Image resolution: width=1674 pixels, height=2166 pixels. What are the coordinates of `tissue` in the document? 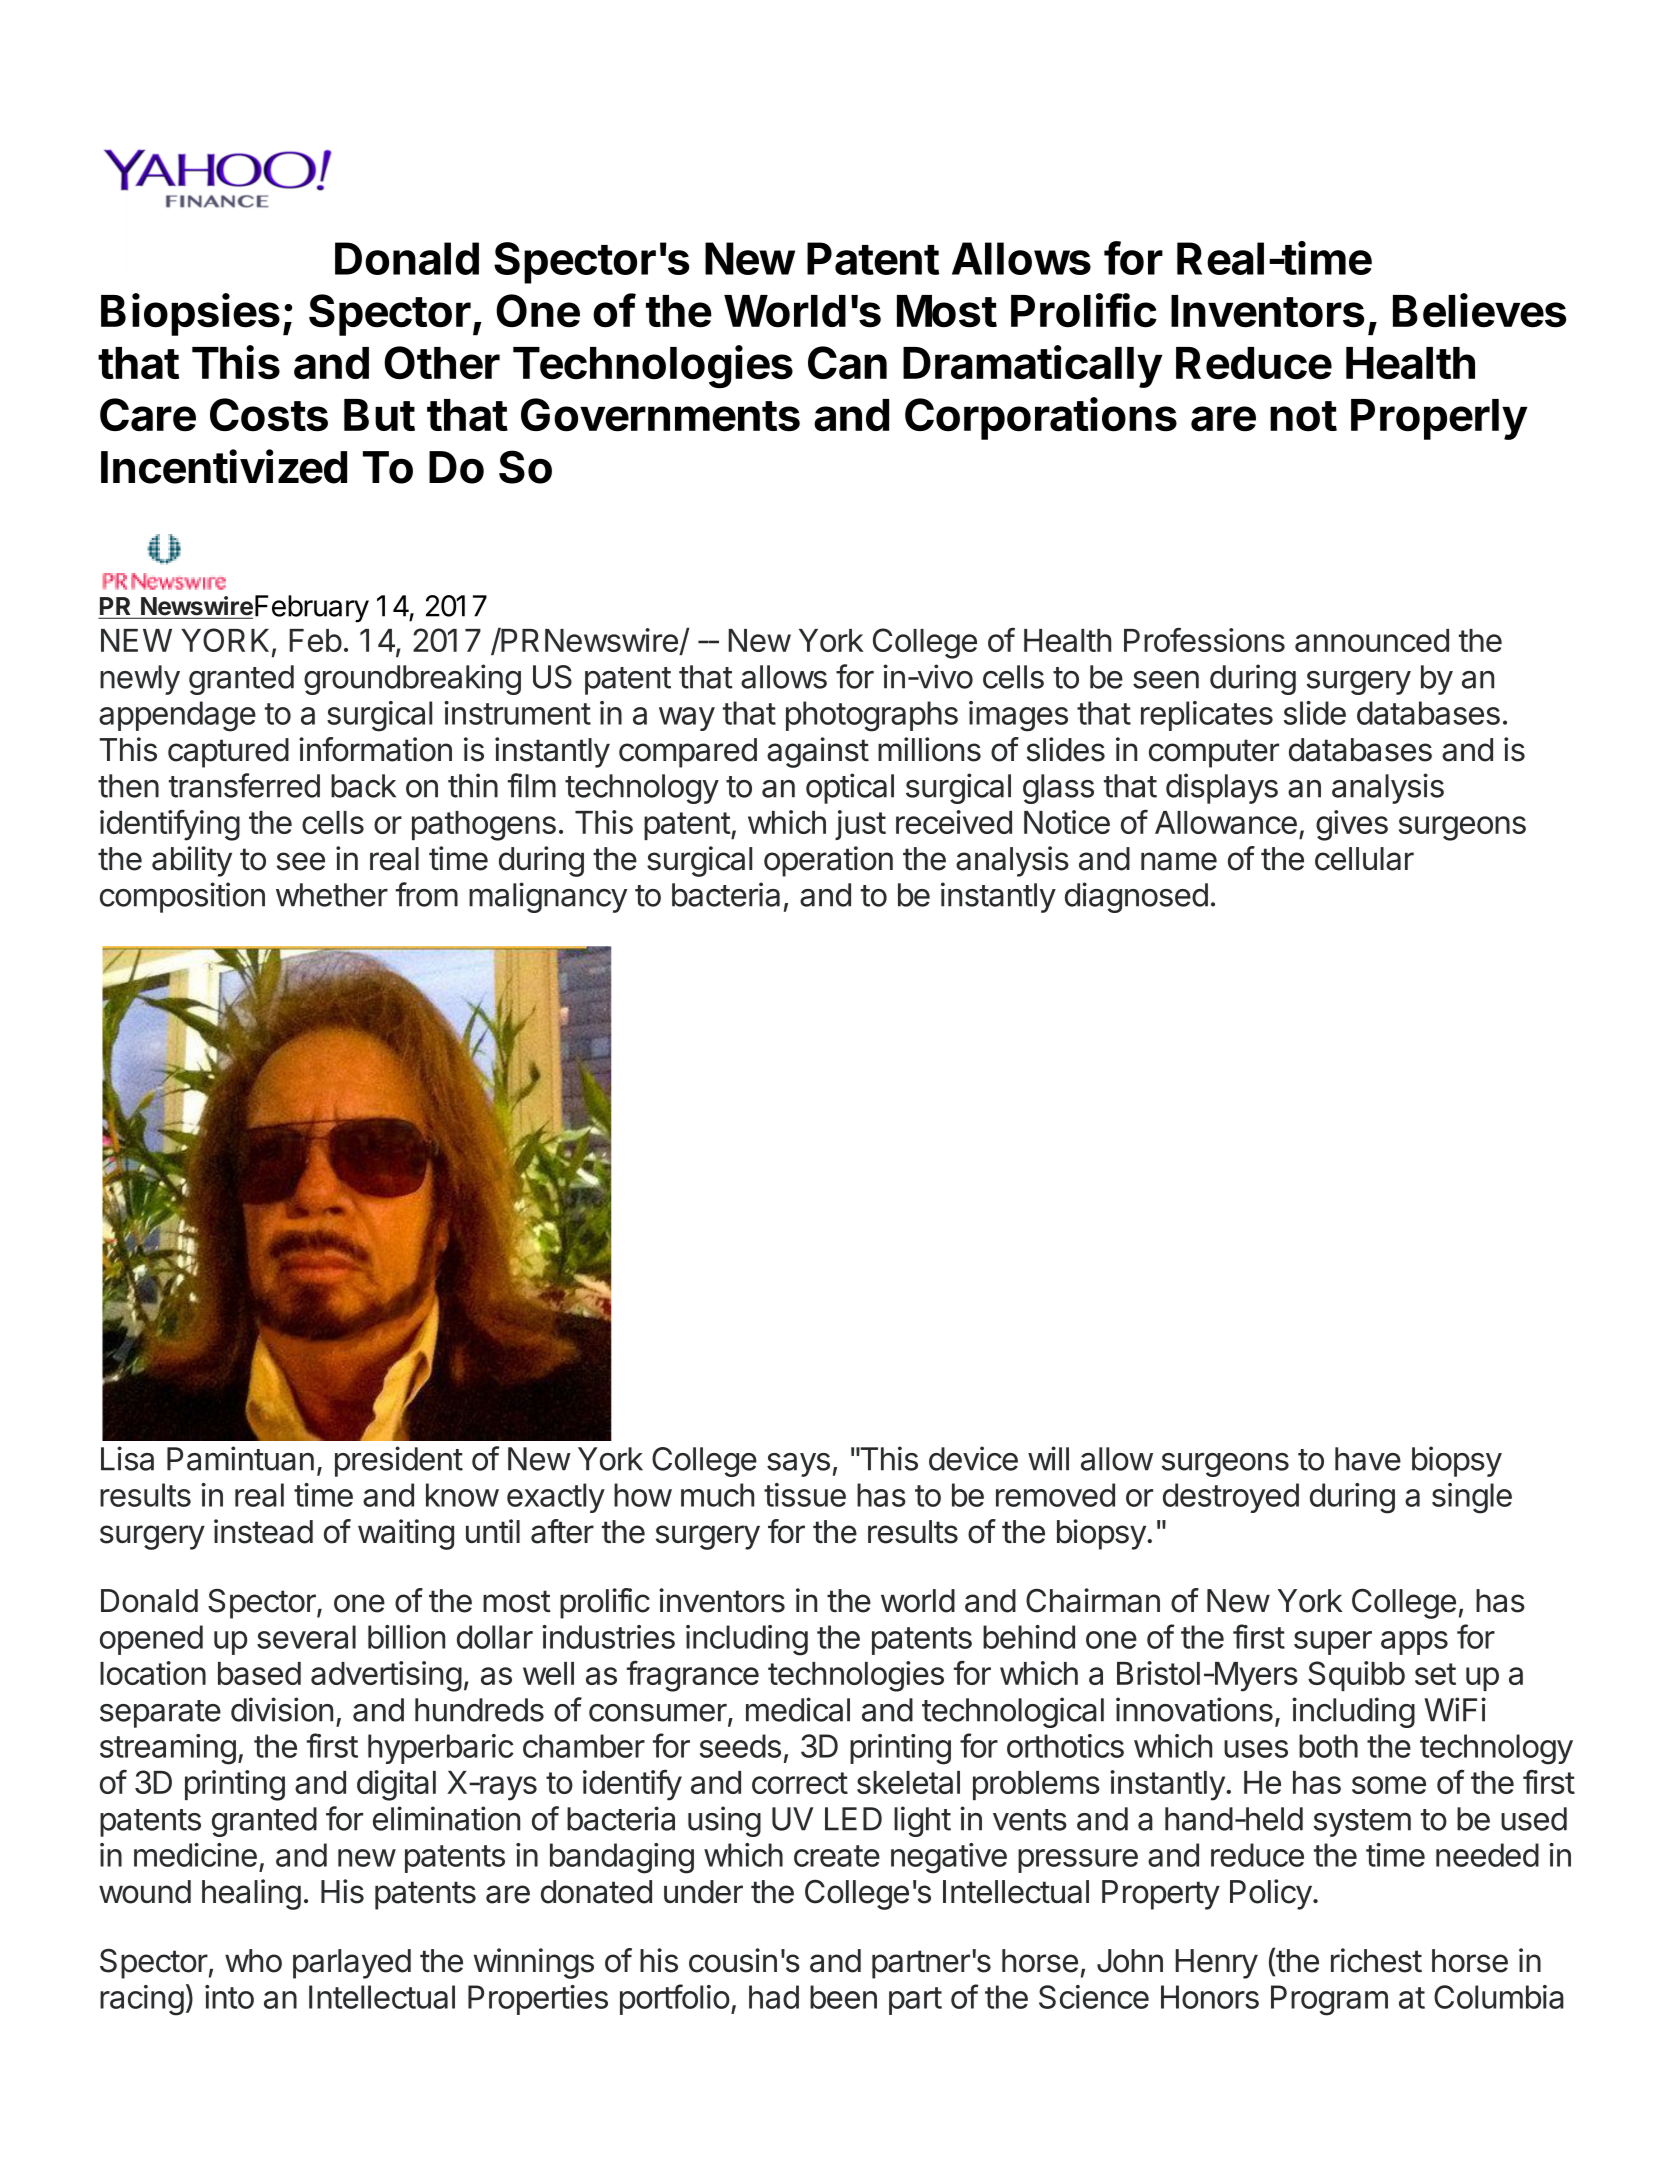 It's located at (805, 1495).
